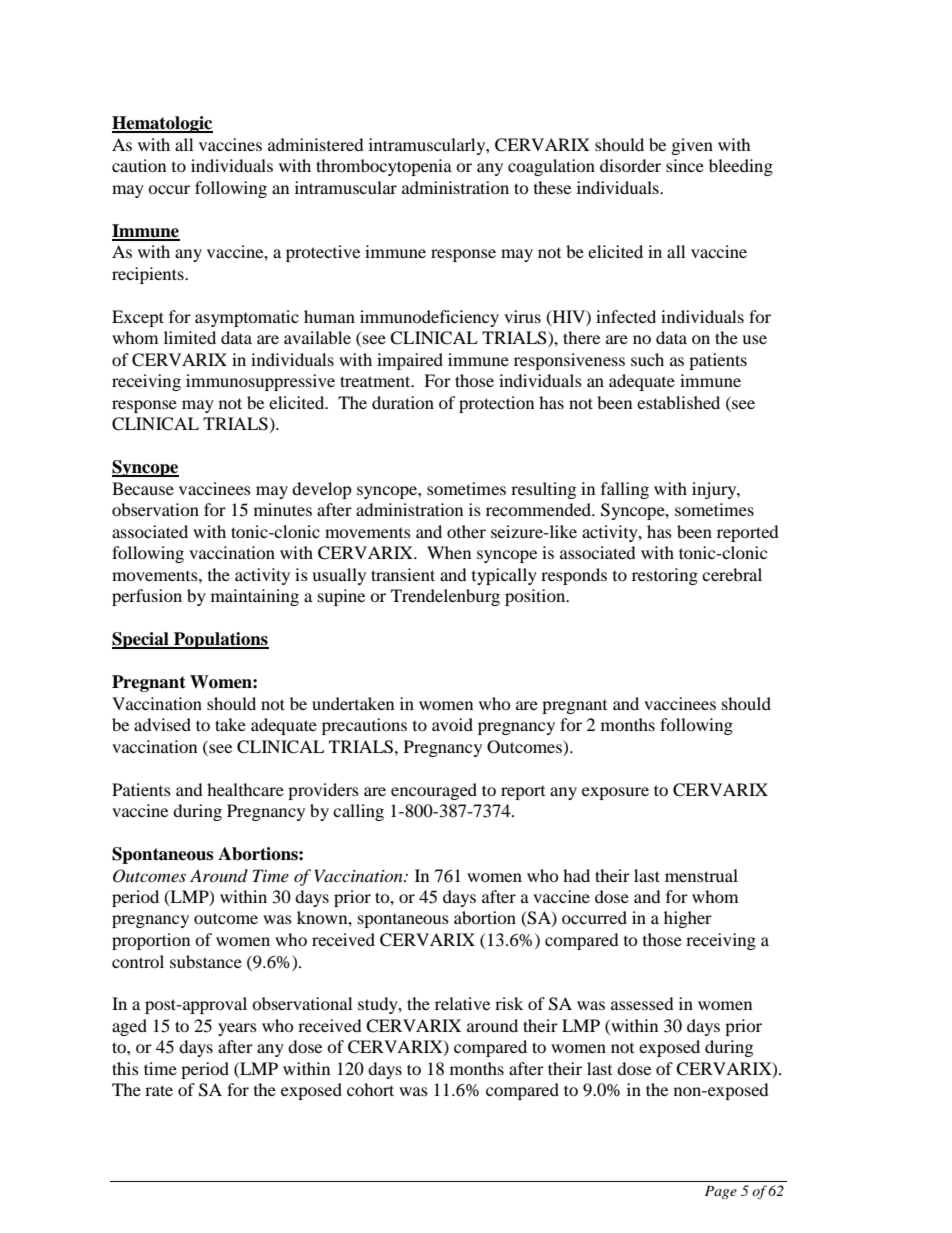 This page has height=1233, width=952. What do you see at coordinates (143, 488) in the page?
I see `Because` at bounding box center [143, 488].
